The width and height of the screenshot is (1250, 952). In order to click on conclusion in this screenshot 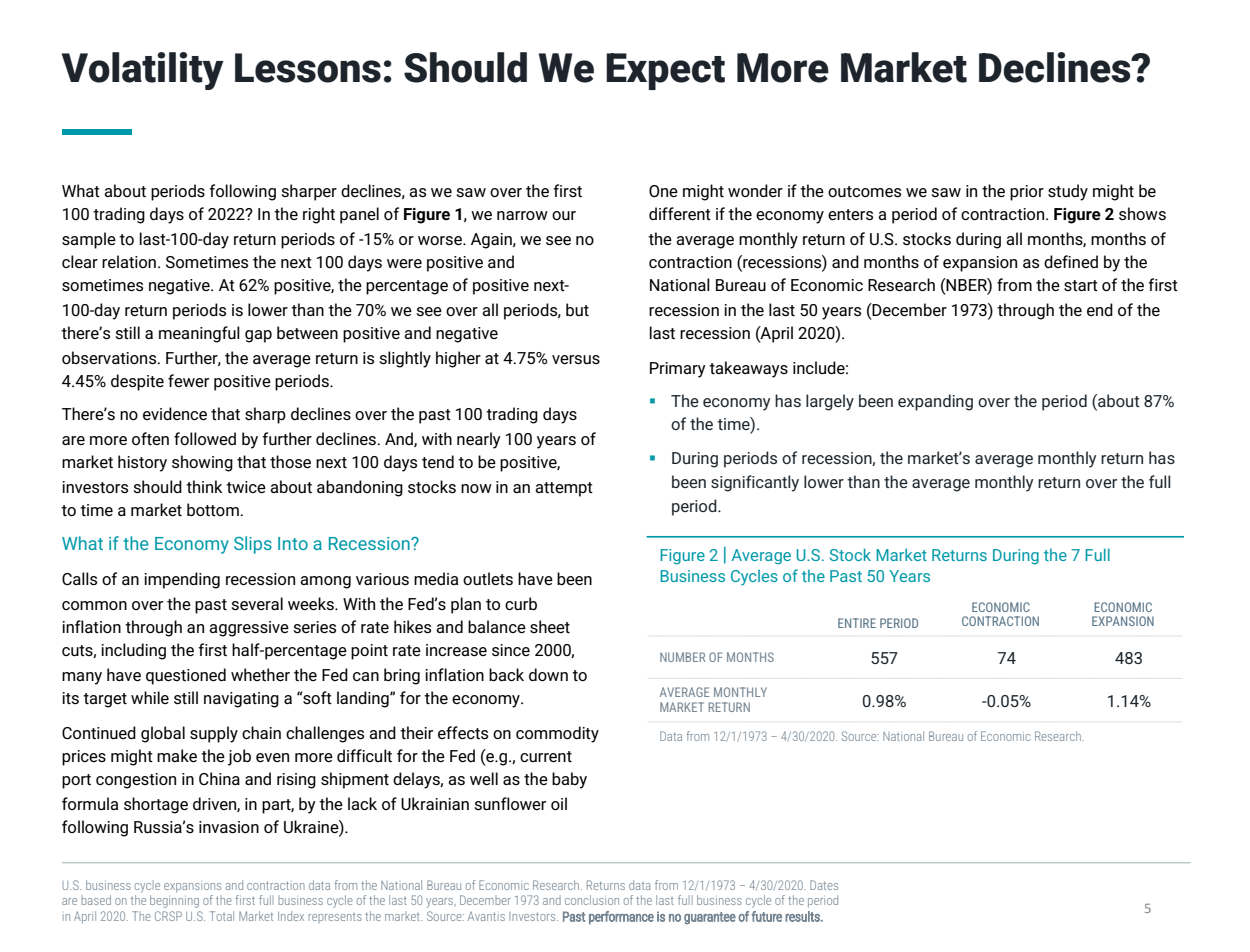, I will do `click(592, 900)`.
